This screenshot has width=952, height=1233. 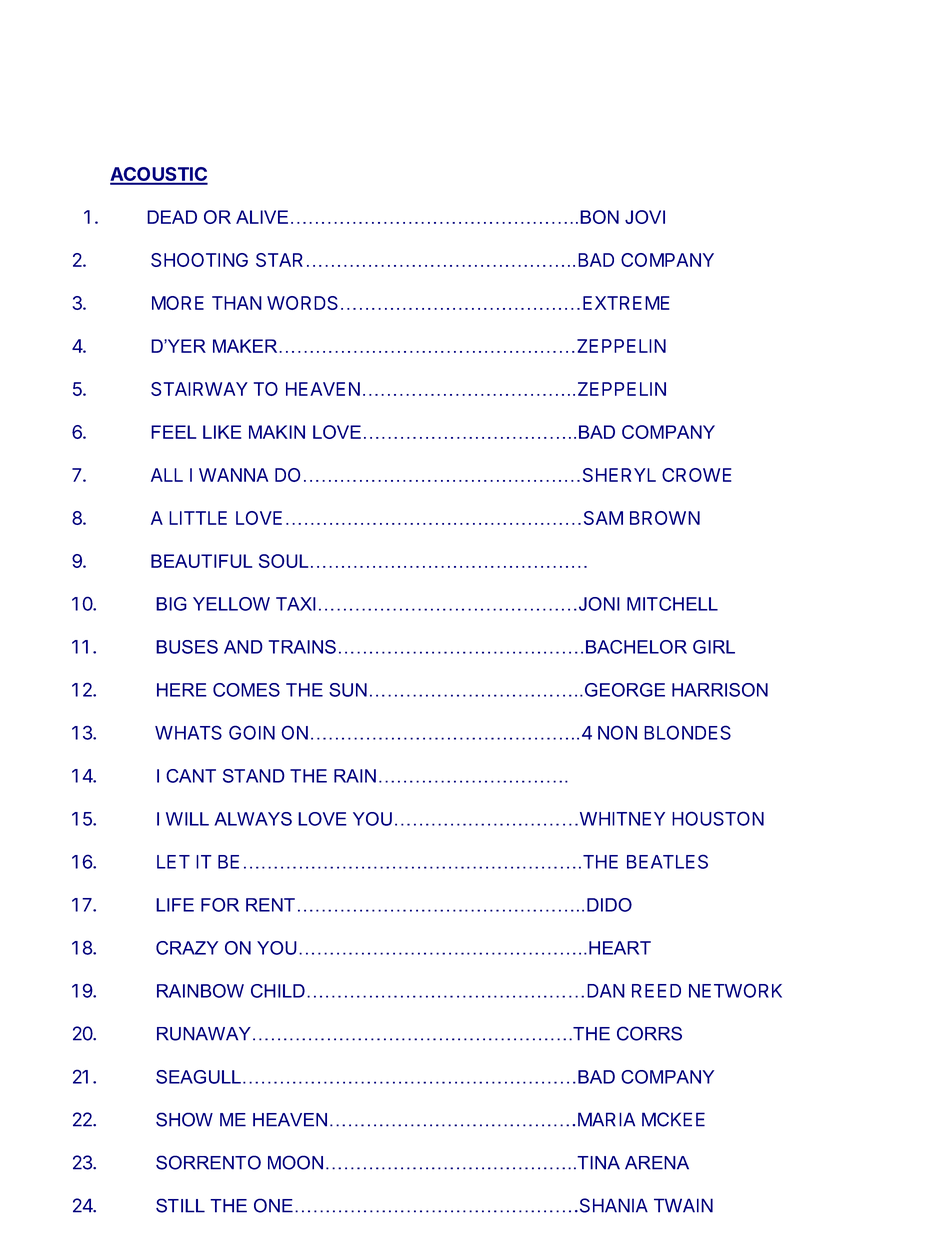 I want to click on STILL, so click(x=180, y=1205).
